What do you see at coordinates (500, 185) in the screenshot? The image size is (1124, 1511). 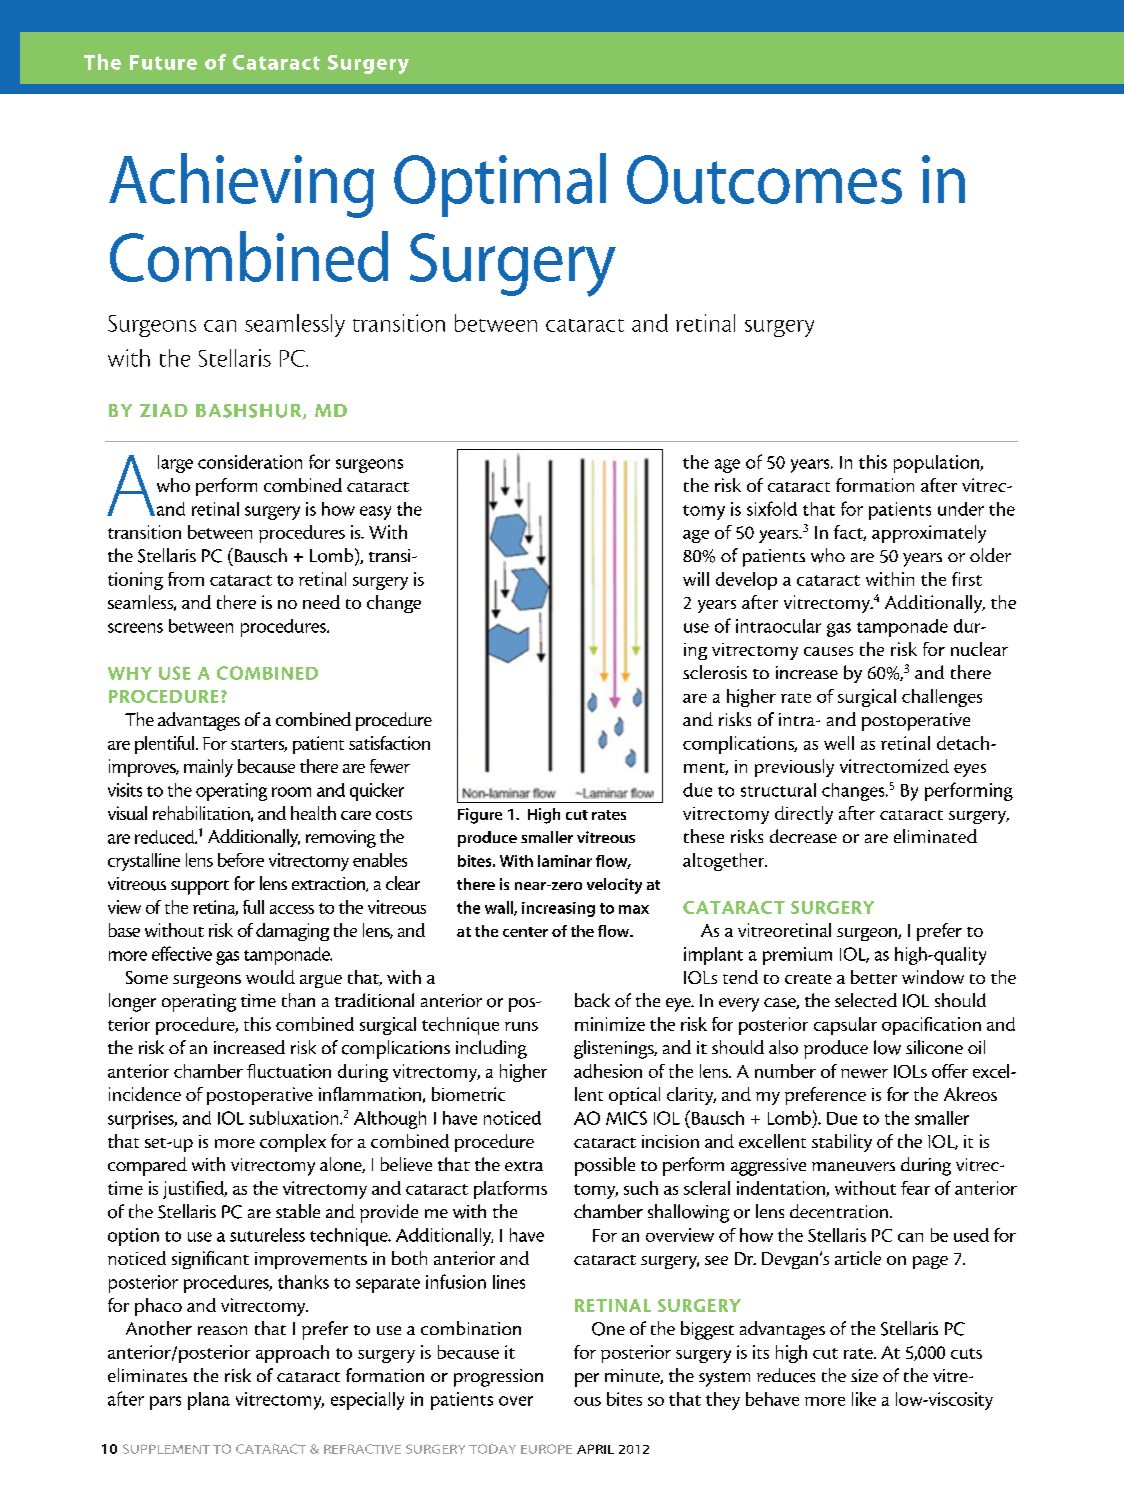 I see `Optimal` at bounding box center [500, 185].
